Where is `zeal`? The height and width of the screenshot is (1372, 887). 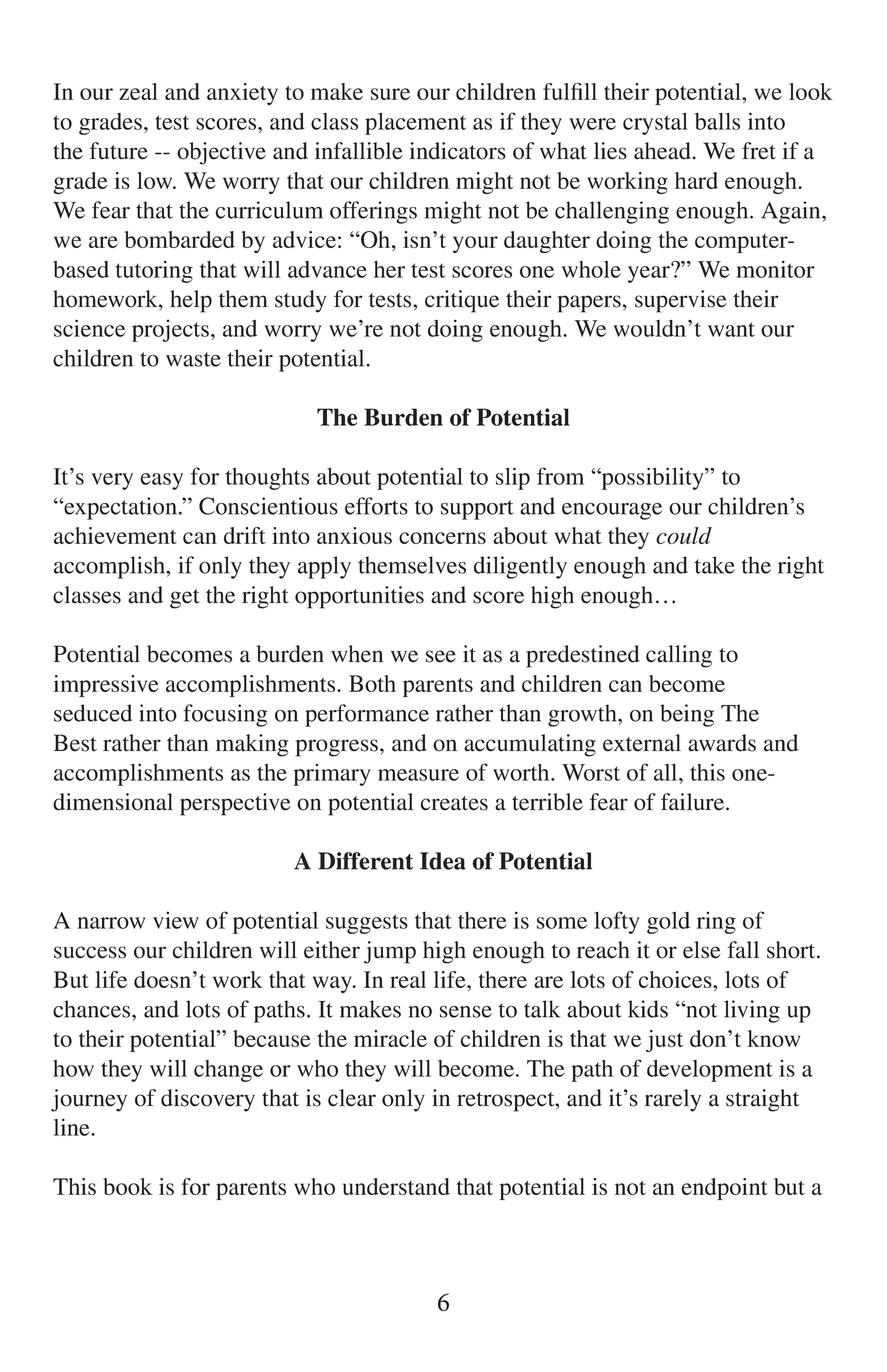
zeal is located at coordinates (138, 91).
